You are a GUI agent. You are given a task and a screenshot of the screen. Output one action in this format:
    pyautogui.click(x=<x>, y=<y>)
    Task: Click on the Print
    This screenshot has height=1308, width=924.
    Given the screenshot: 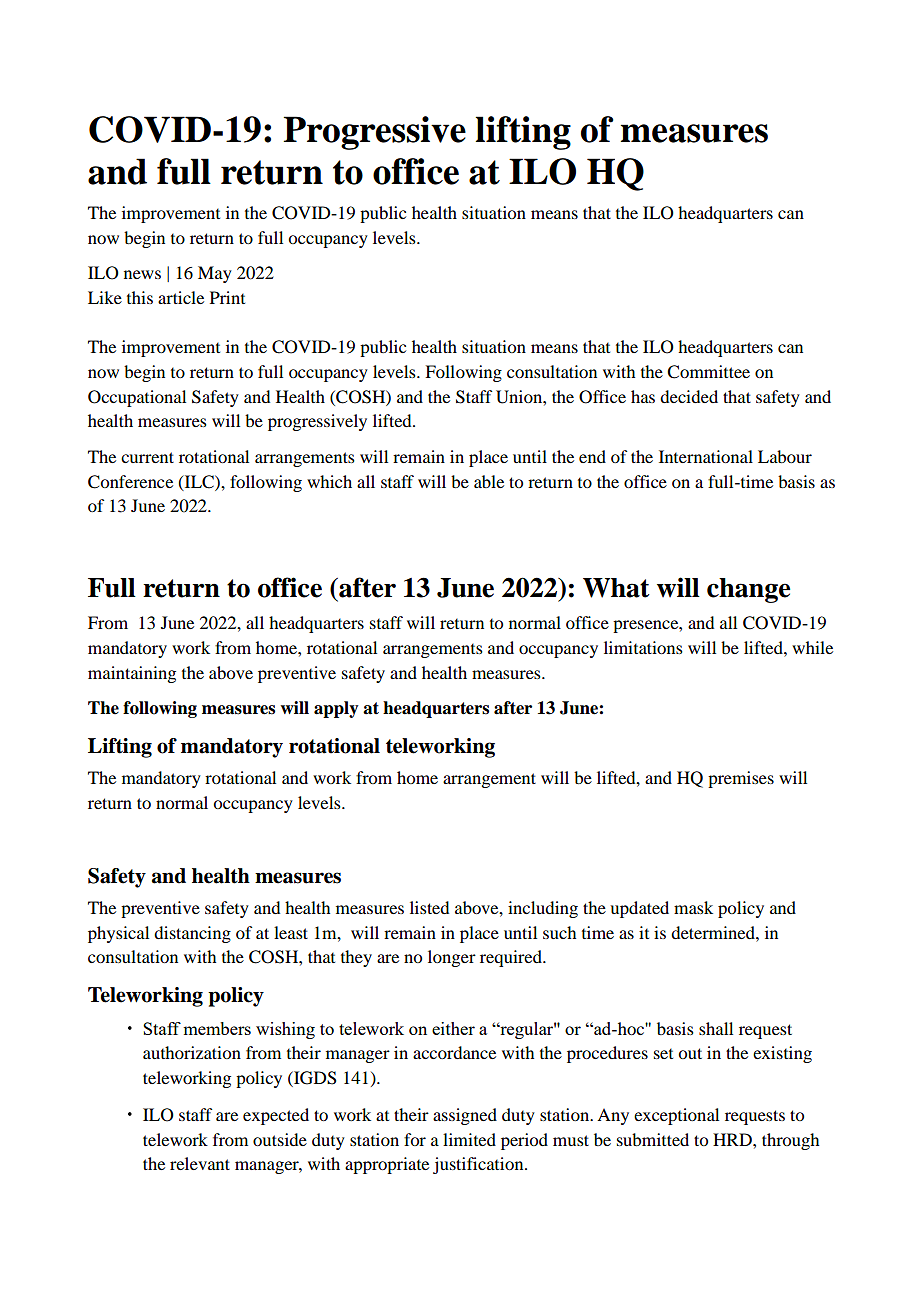 What is the action you would take?
    pyautogui.click(x=227, y=297)
